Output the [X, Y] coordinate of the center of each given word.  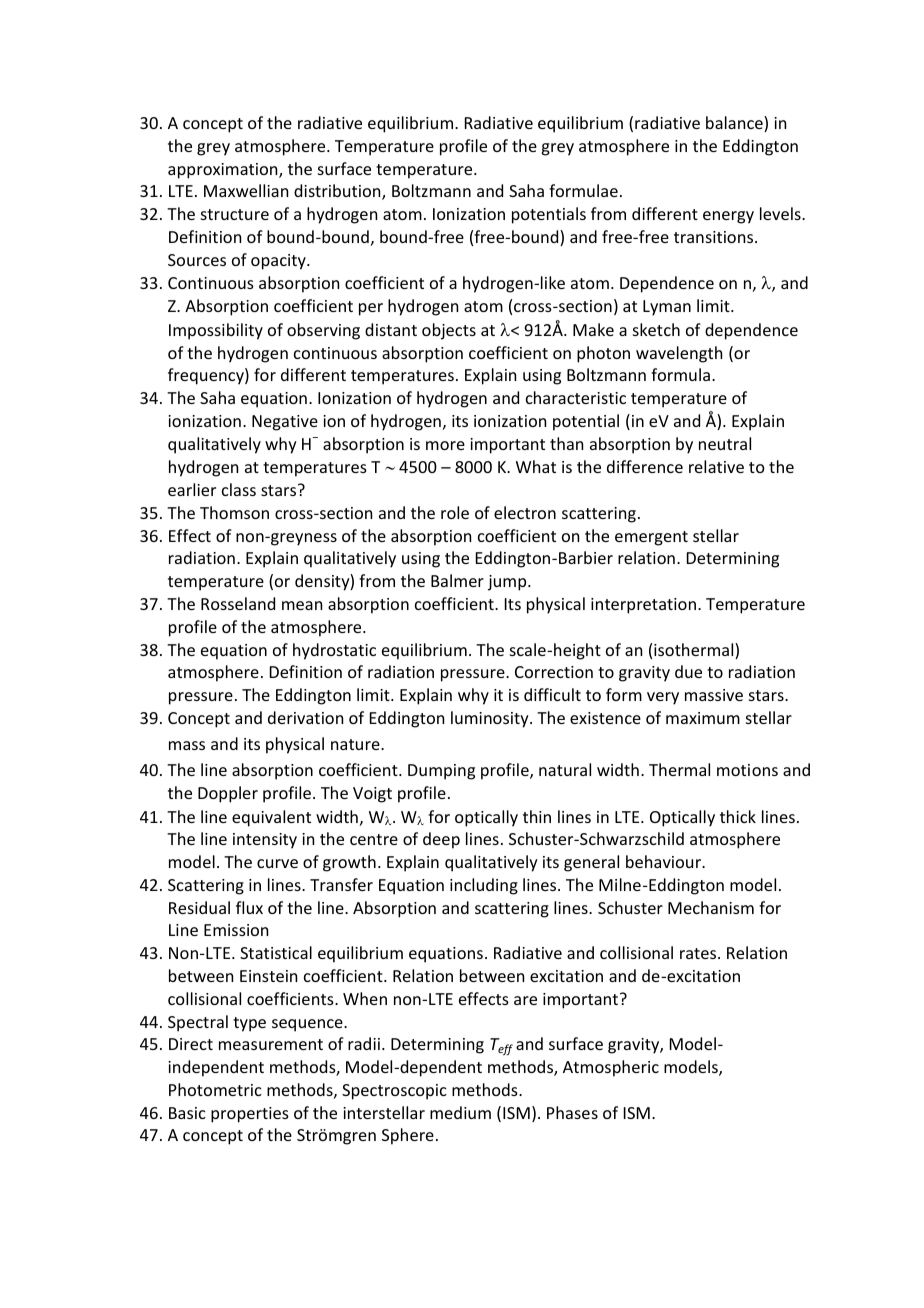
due [688, 671]
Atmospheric [611, 1068]
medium [460, 1112]
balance [735, 124]
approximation [224, 171]
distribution [338, 192]
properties [250, 1115]
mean [302, 605]
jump [508, 583]
